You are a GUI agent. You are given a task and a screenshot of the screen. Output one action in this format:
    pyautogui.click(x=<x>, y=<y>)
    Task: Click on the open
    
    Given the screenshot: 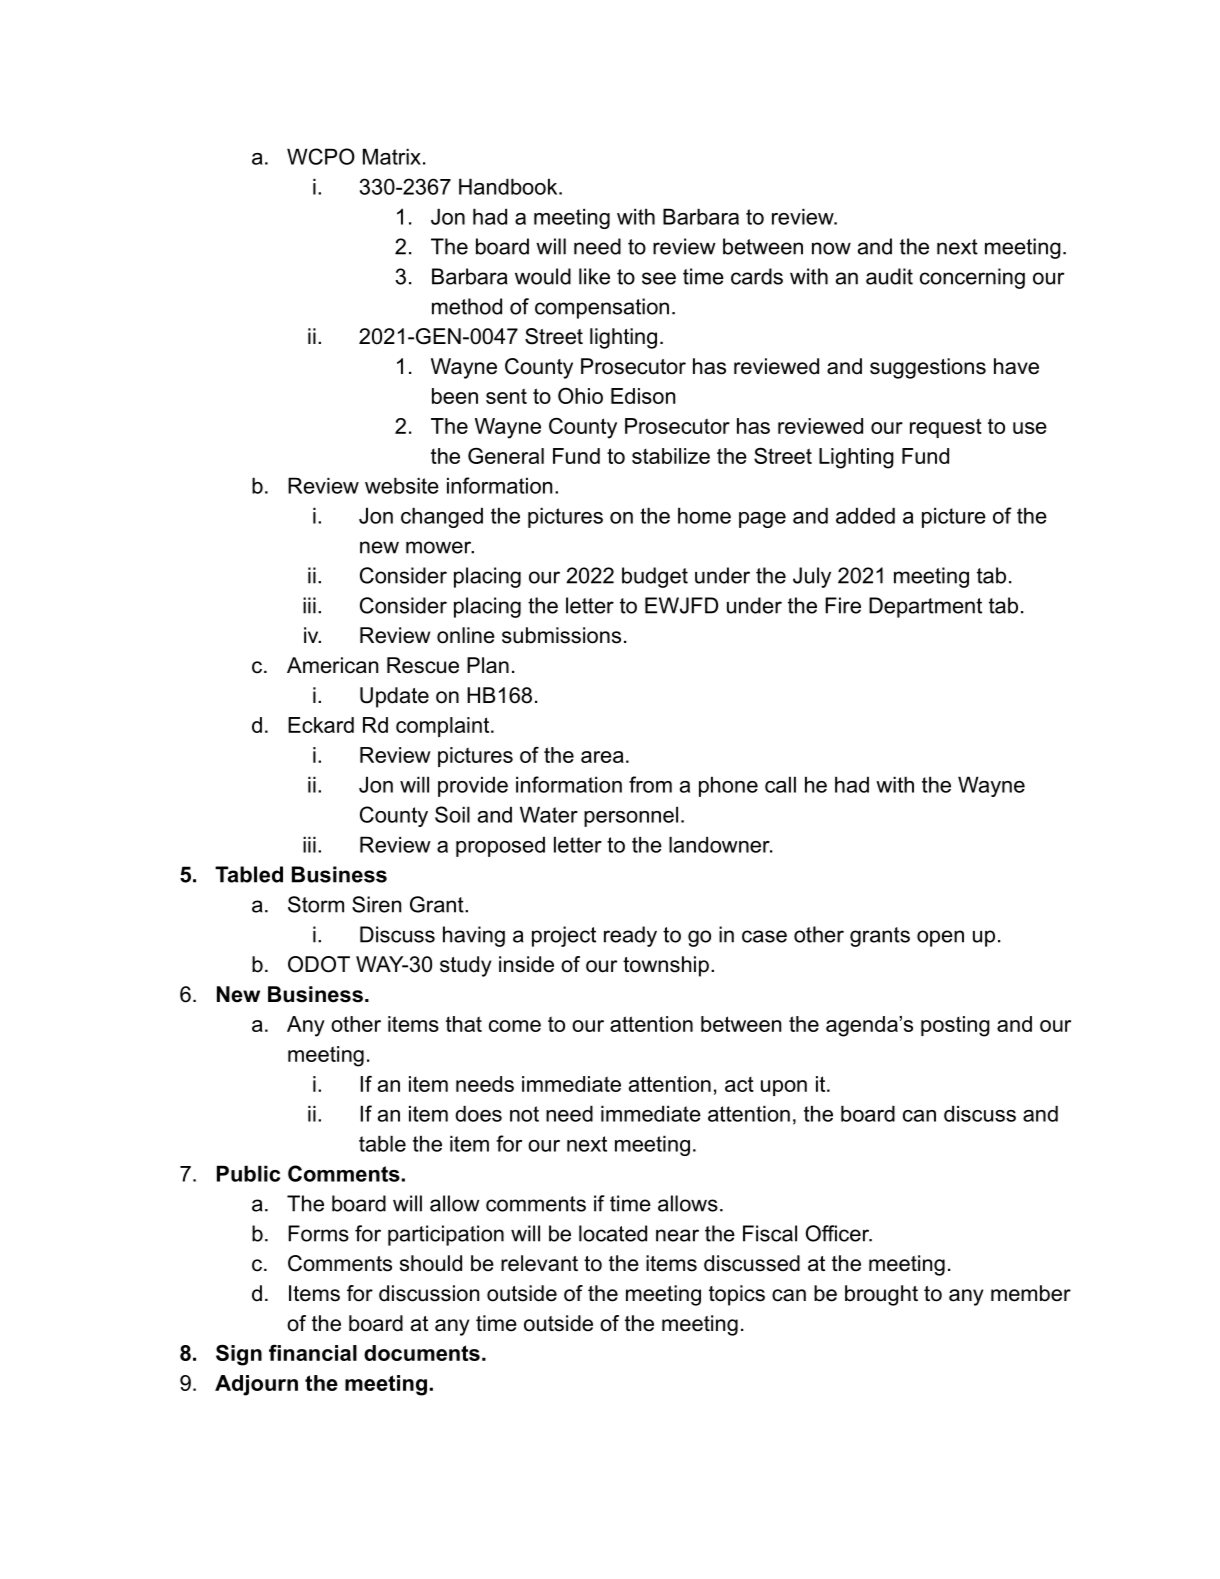 What is the action you would take?
    pyautogui.click(x=940, y=938)
